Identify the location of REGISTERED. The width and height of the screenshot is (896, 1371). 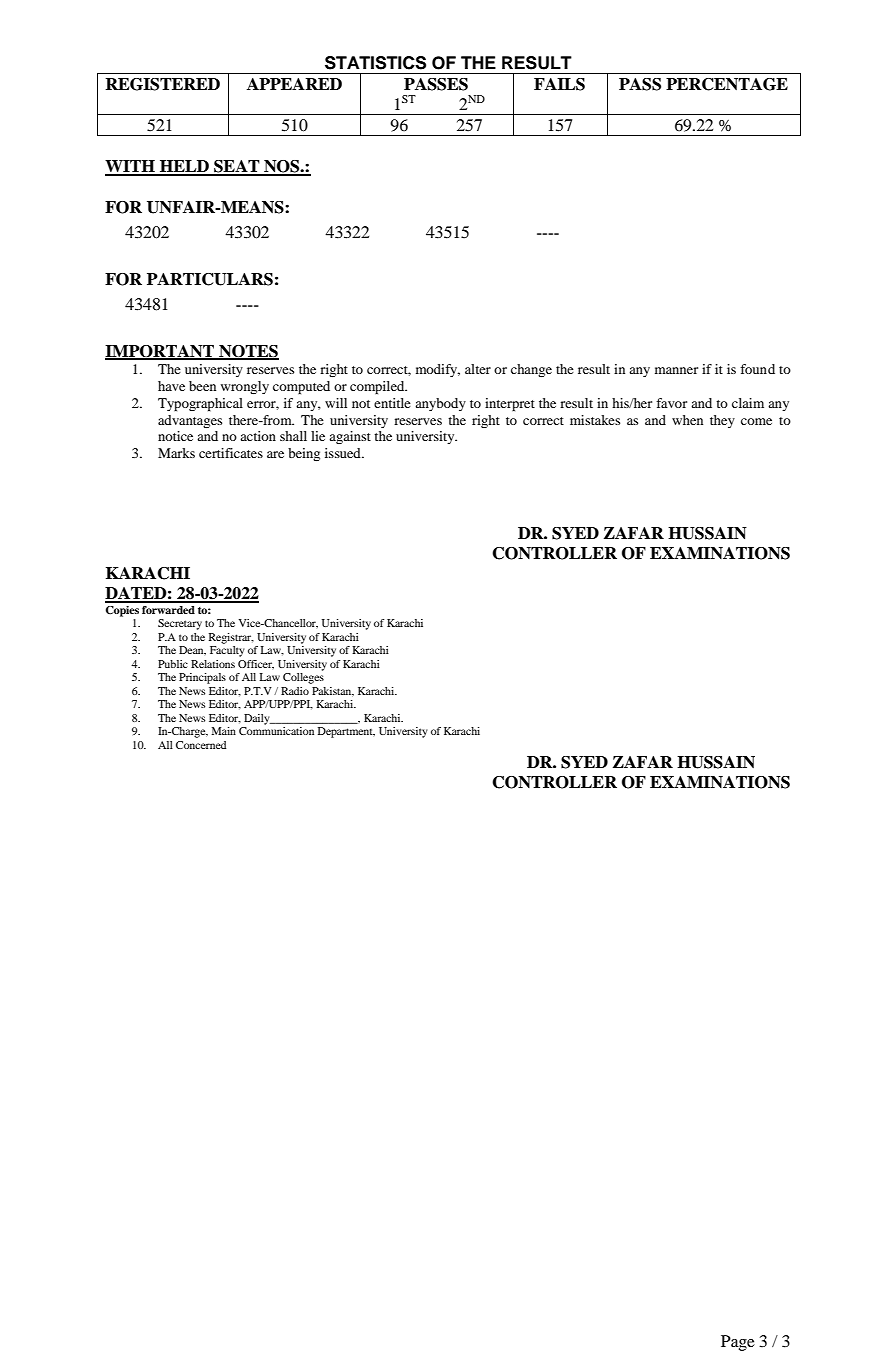
(162, 84).
